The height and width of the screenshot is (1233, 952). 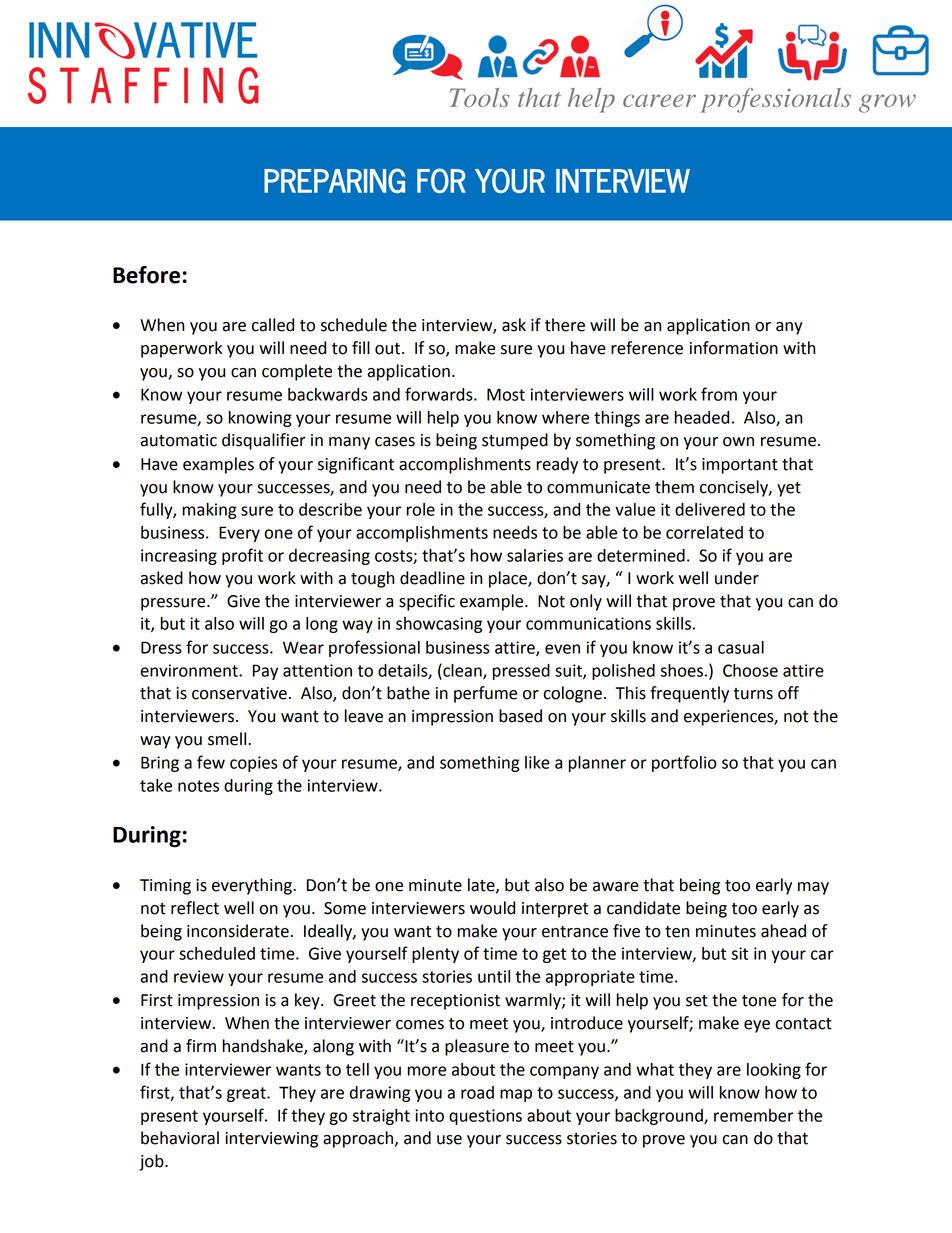 What do you see at coordinates (741, 647) in the screenshot?
I see `casual` at bounding box center [741, 647].
